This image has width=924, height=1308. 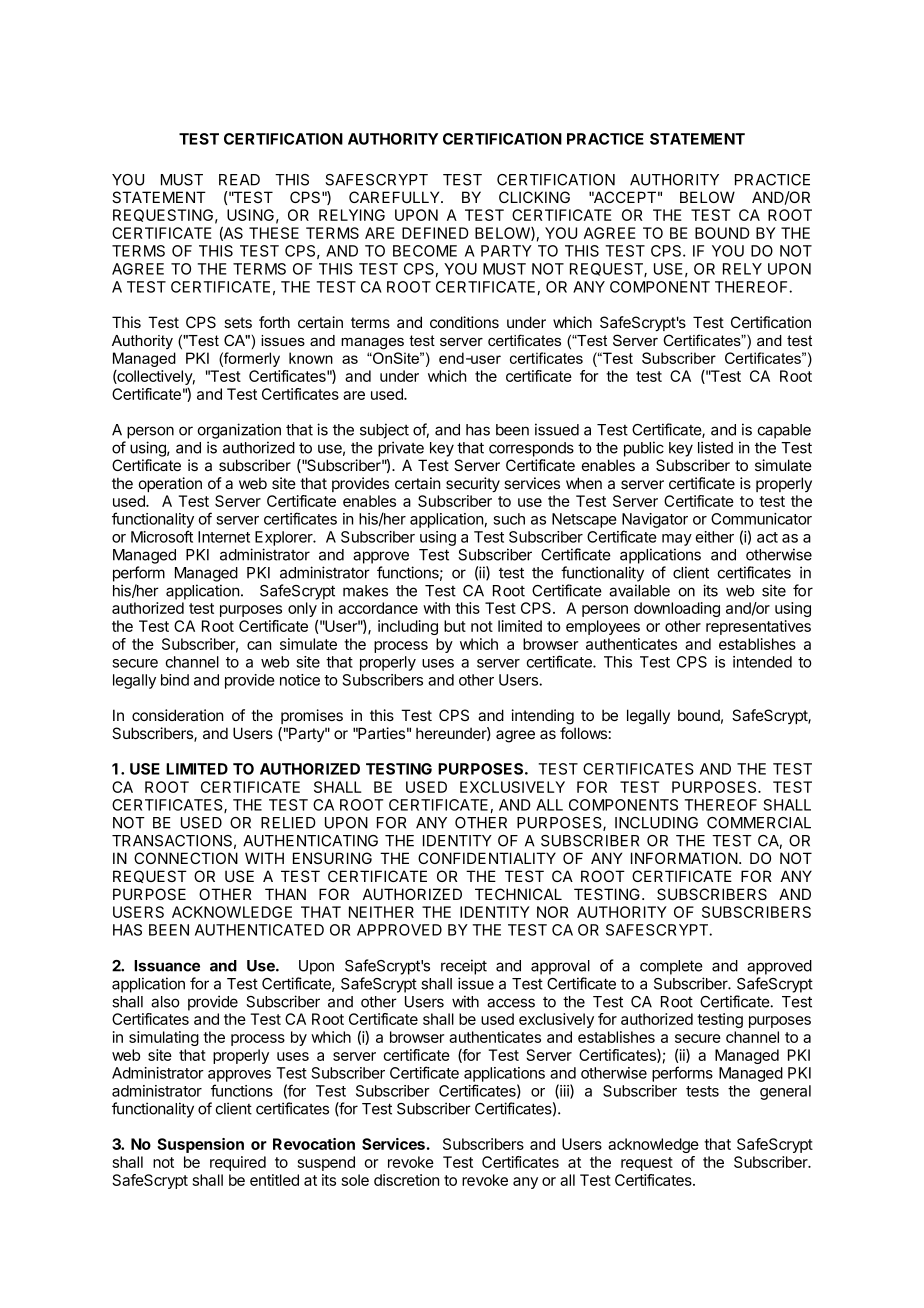 I want to click on such, so click(x=509, y=519).
